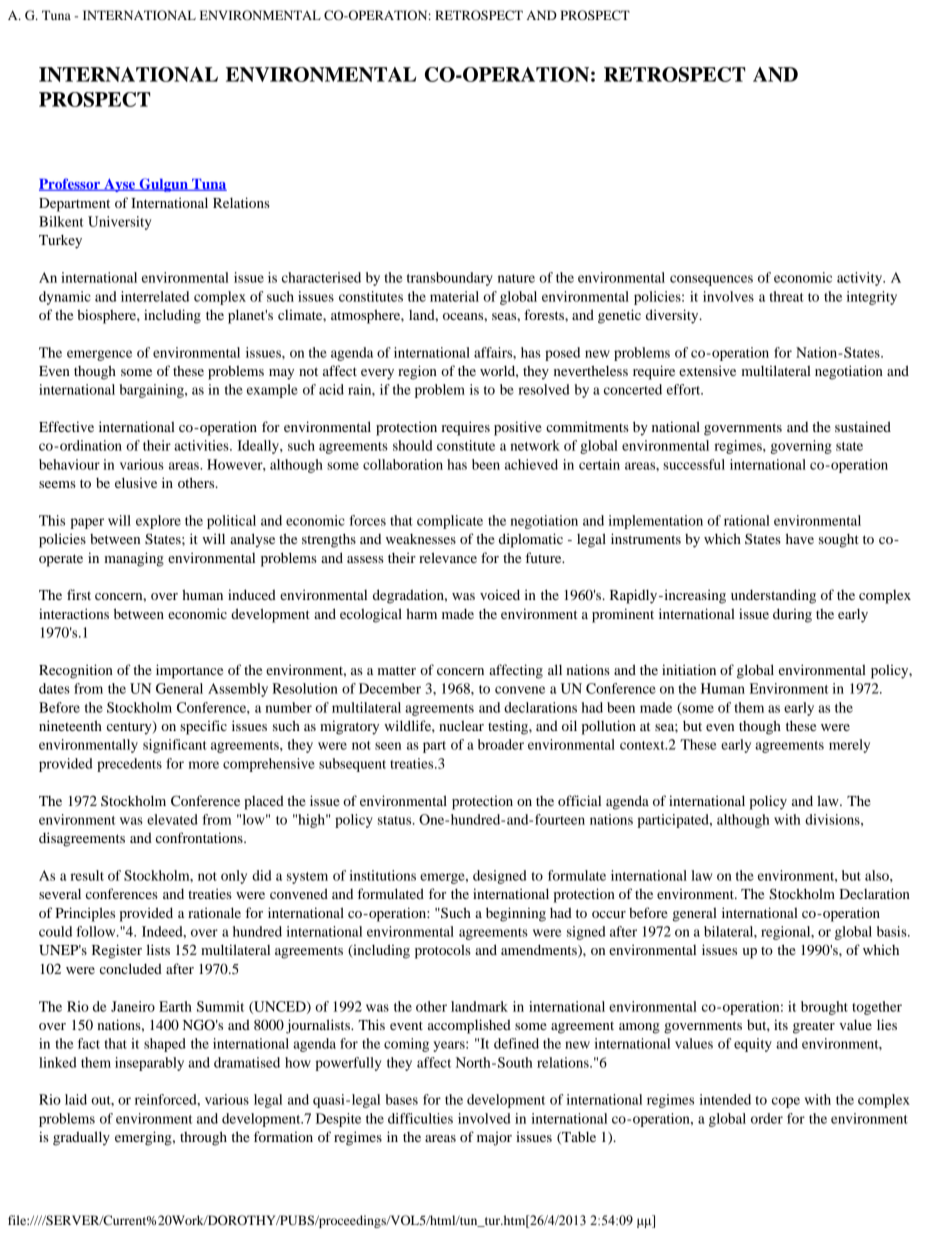 The height and width of the page is (1233, 952). What do you see at coordinates (786, 1102) in the page?
I see `cope` at bounding box center [786, 1102].
